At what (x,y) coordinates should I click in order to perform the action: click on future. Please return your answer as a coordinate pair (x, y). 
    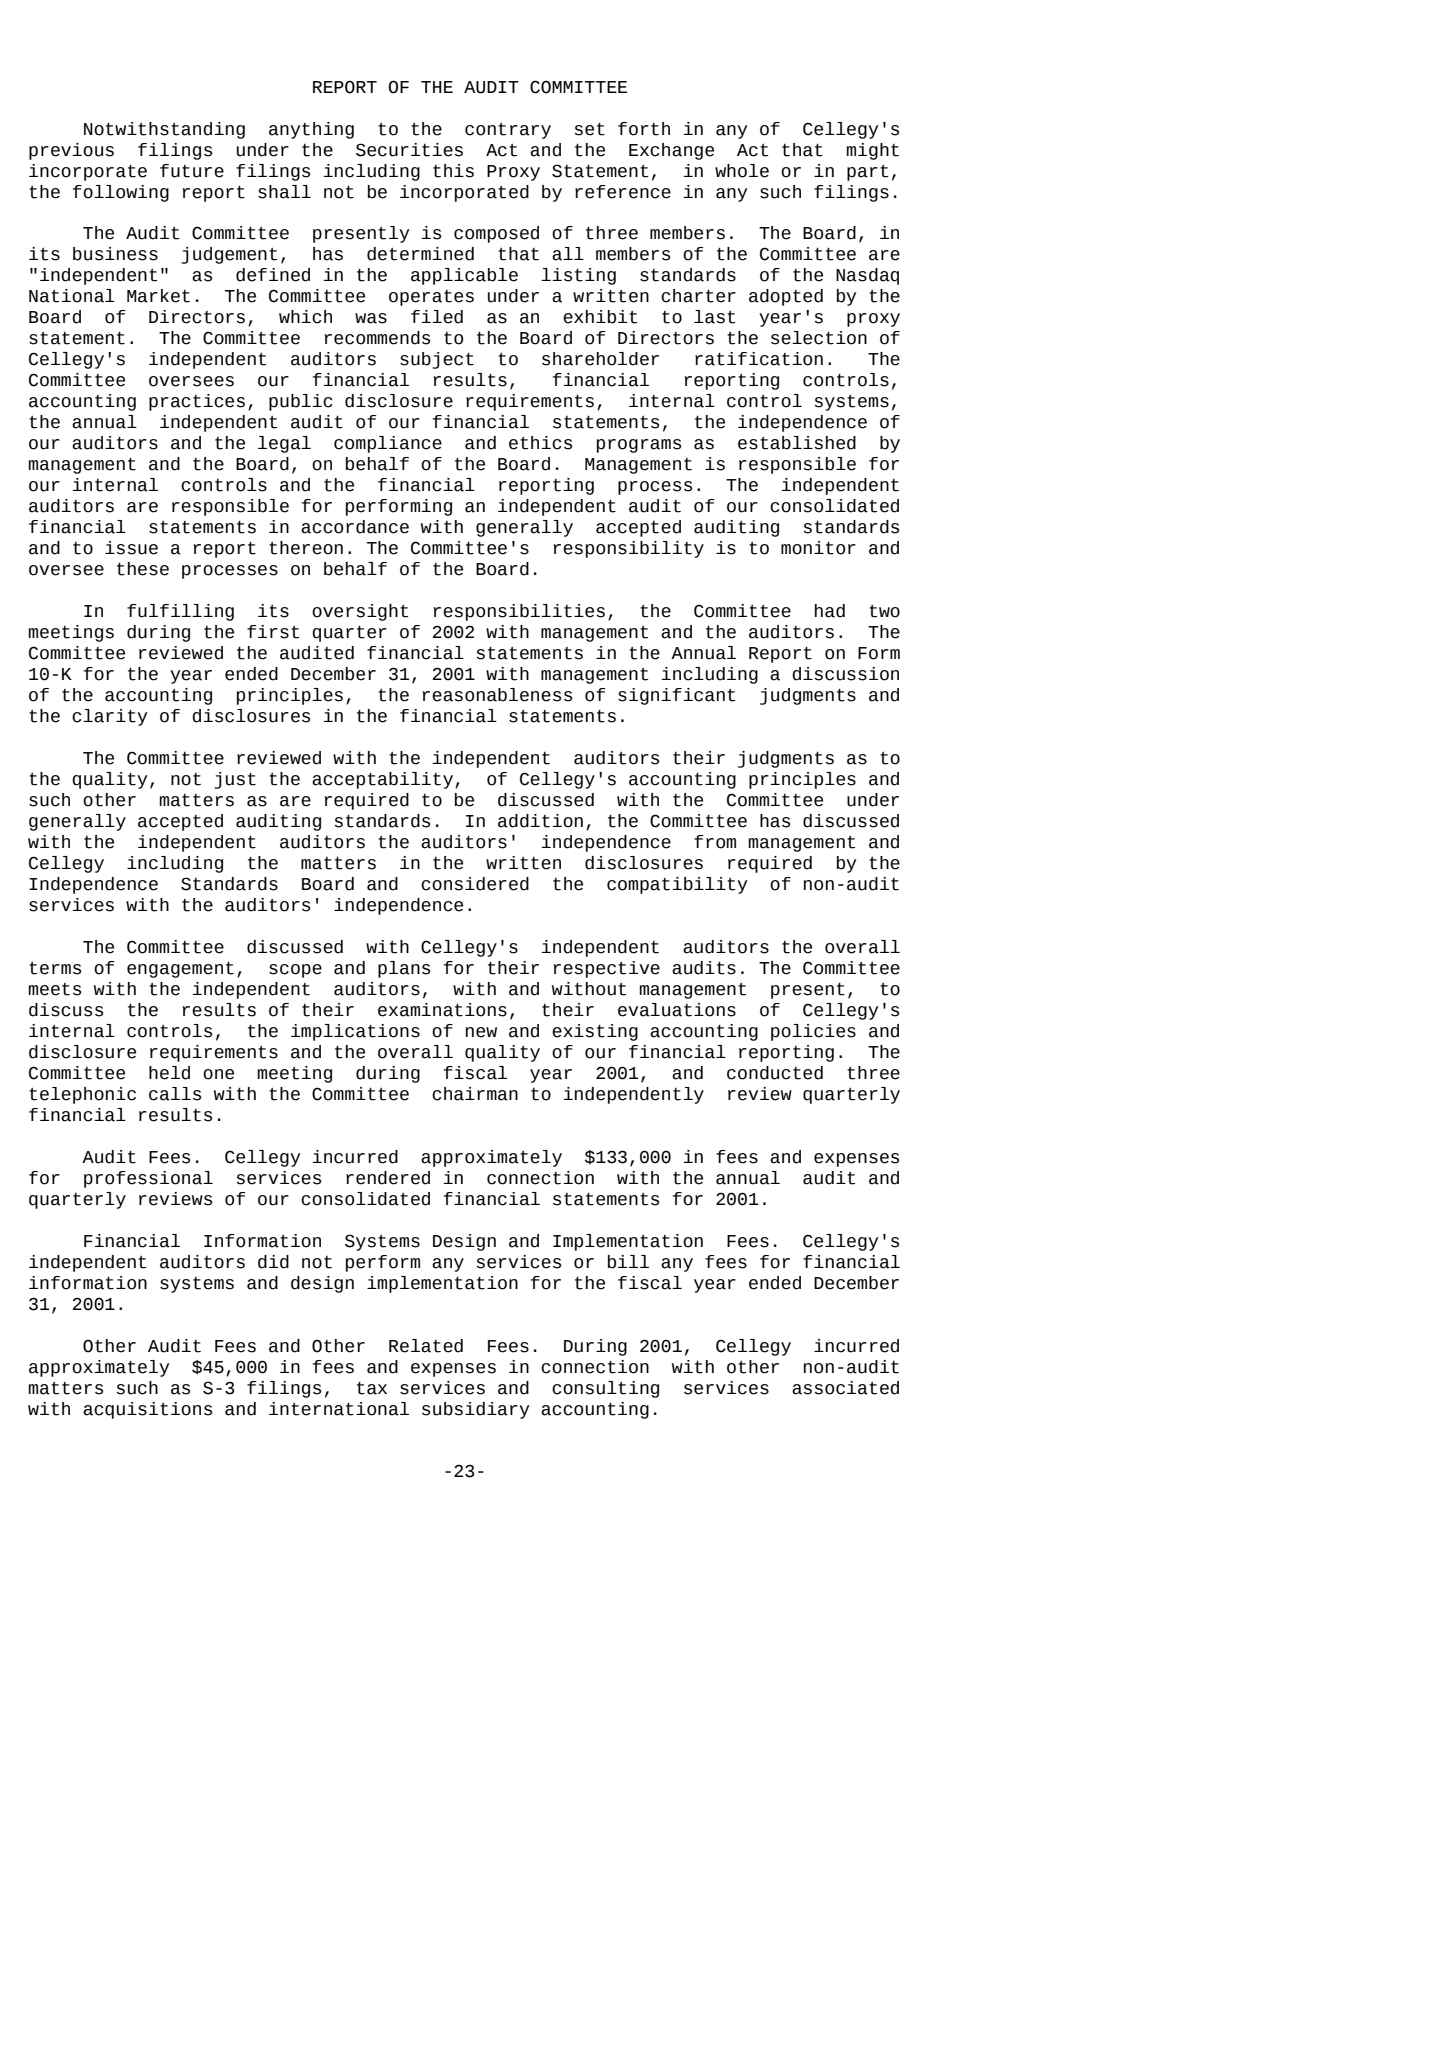
    Looking at the image, I should click on (192, 171).
